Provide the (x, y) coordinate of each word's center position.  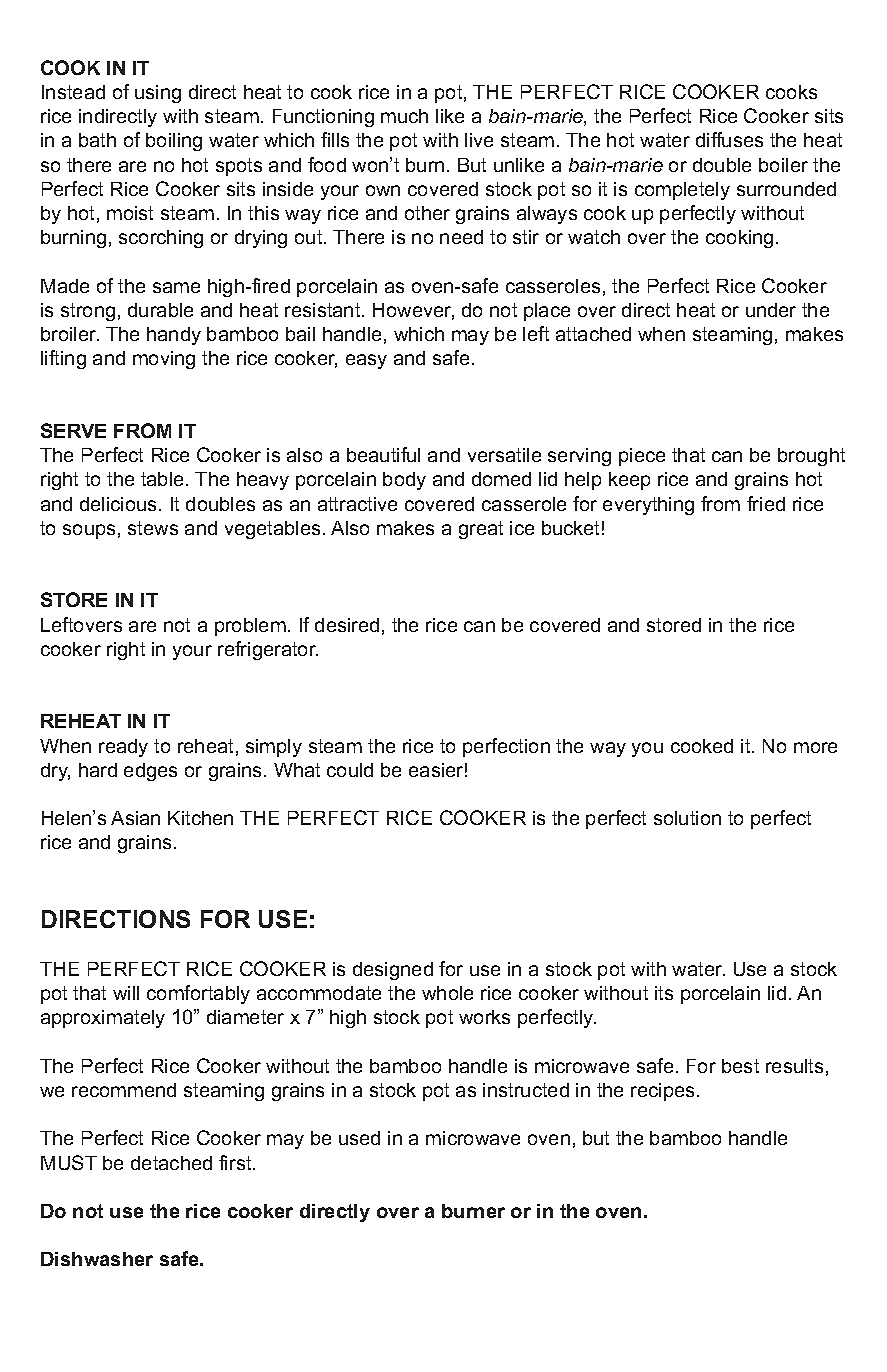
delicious (120, 504)
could (350, 770)
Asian (135, 818)
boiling (174, 142)
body (404, 481)
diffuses (729, 139)
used (359, 1138)
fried (766, 503)
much (404, 116)
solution (687, 818)
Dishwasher (97, 1259)
